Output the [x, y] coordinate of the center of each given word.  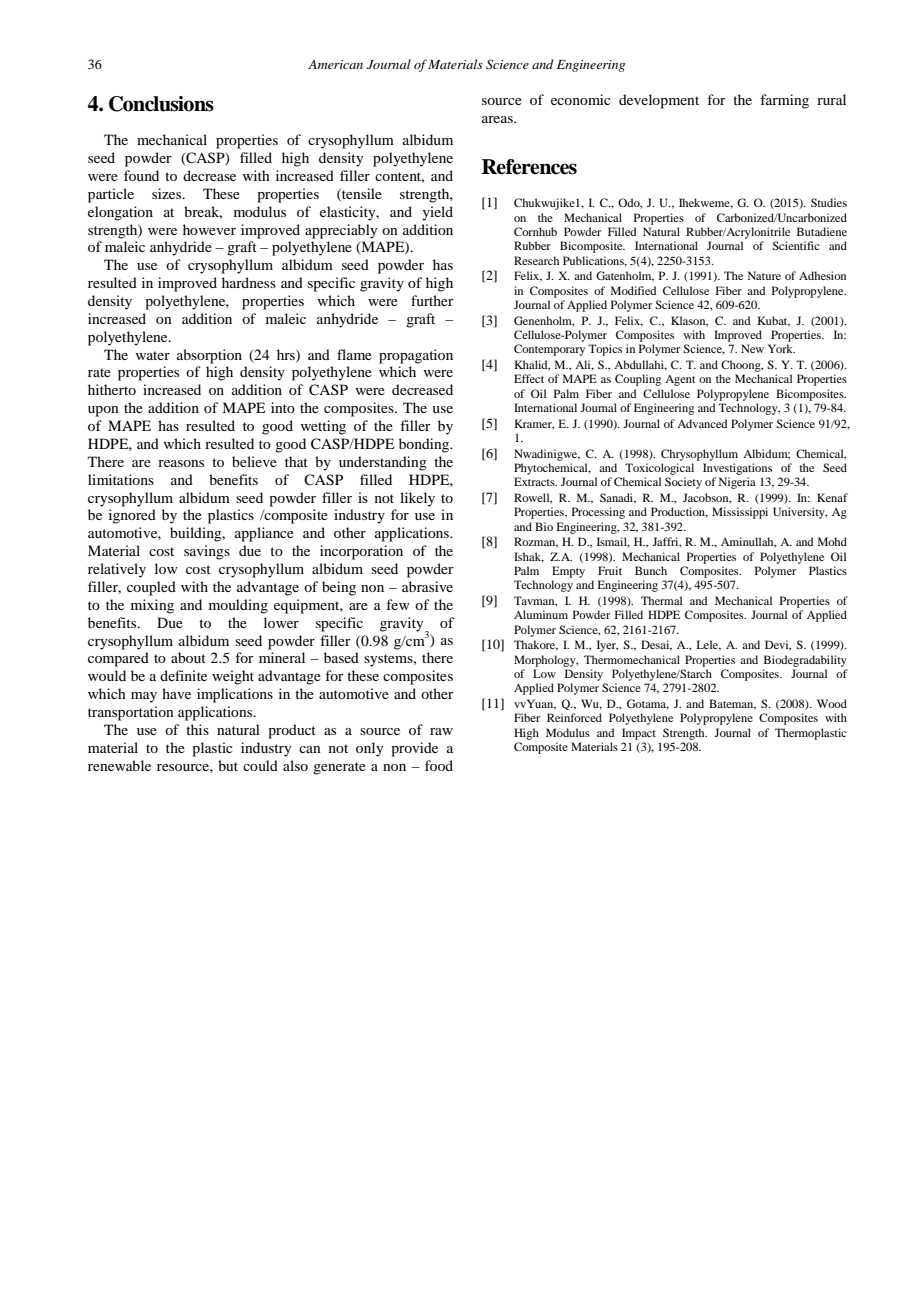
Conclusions [161, 104]
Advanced [702, 423]
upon [103, 411]
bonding [425, 445]
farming [784, 101]
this [197, 729]
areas [498, 119]
